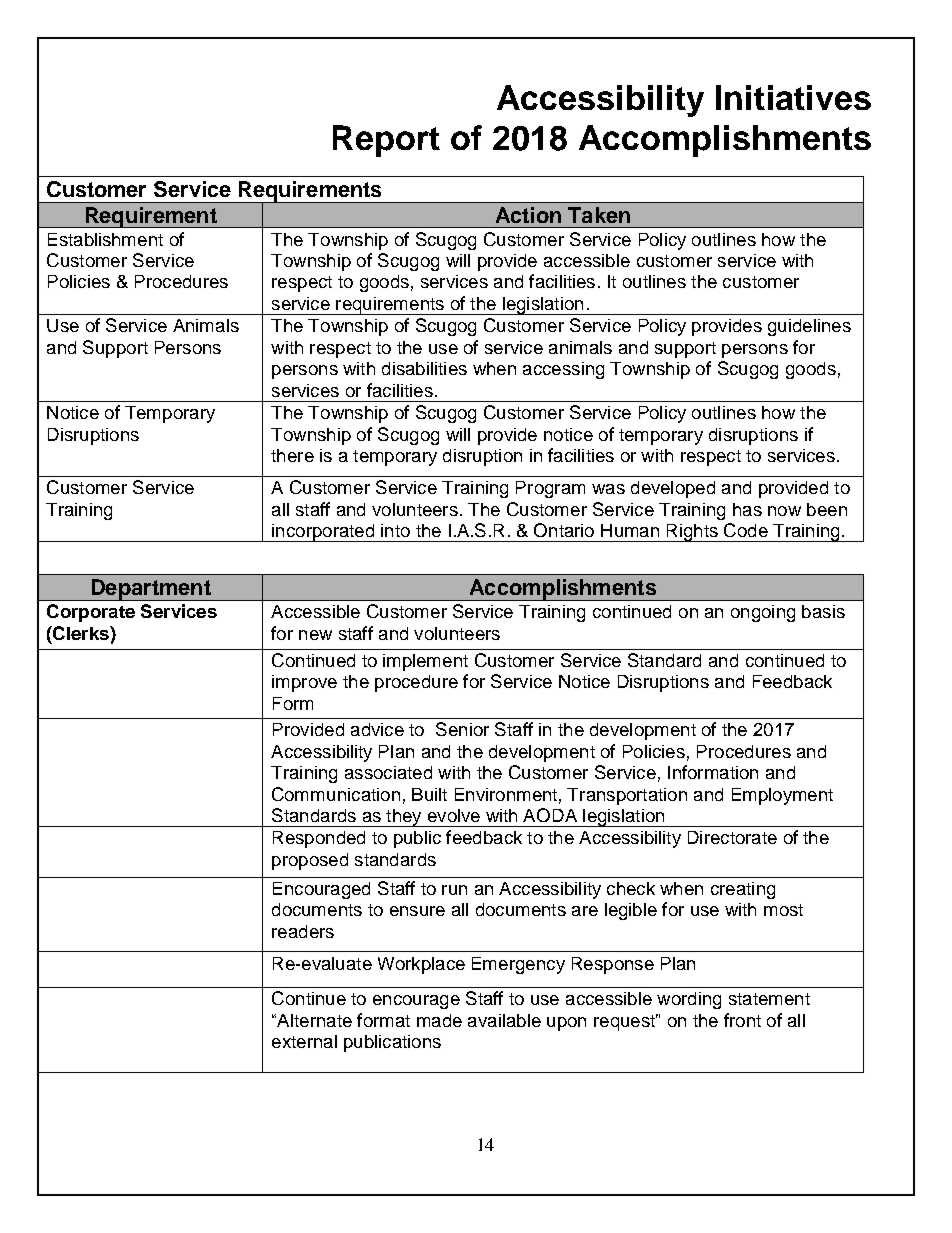 Image resolution: width=952 pixels, height=1233 pixels. What do you see at coordinates (793, 97) in the screenshot?
I see `Initiatives` at bounding box center [793, 97].
